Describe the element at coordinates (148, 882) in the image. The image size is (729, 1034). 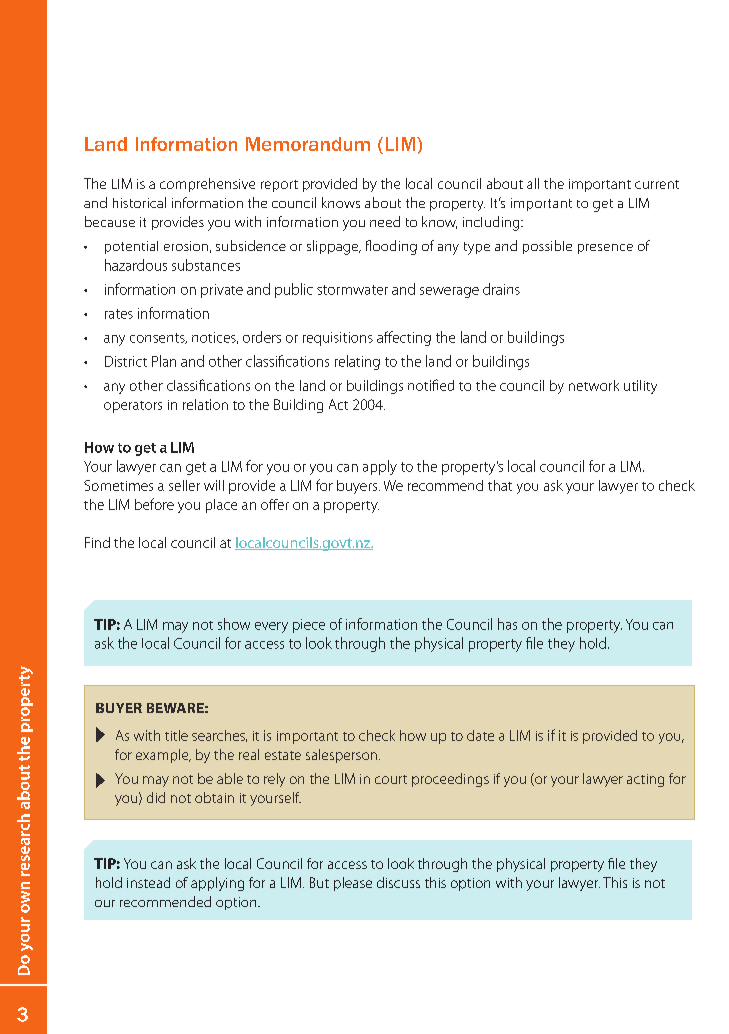
I see `instead` at that location.
